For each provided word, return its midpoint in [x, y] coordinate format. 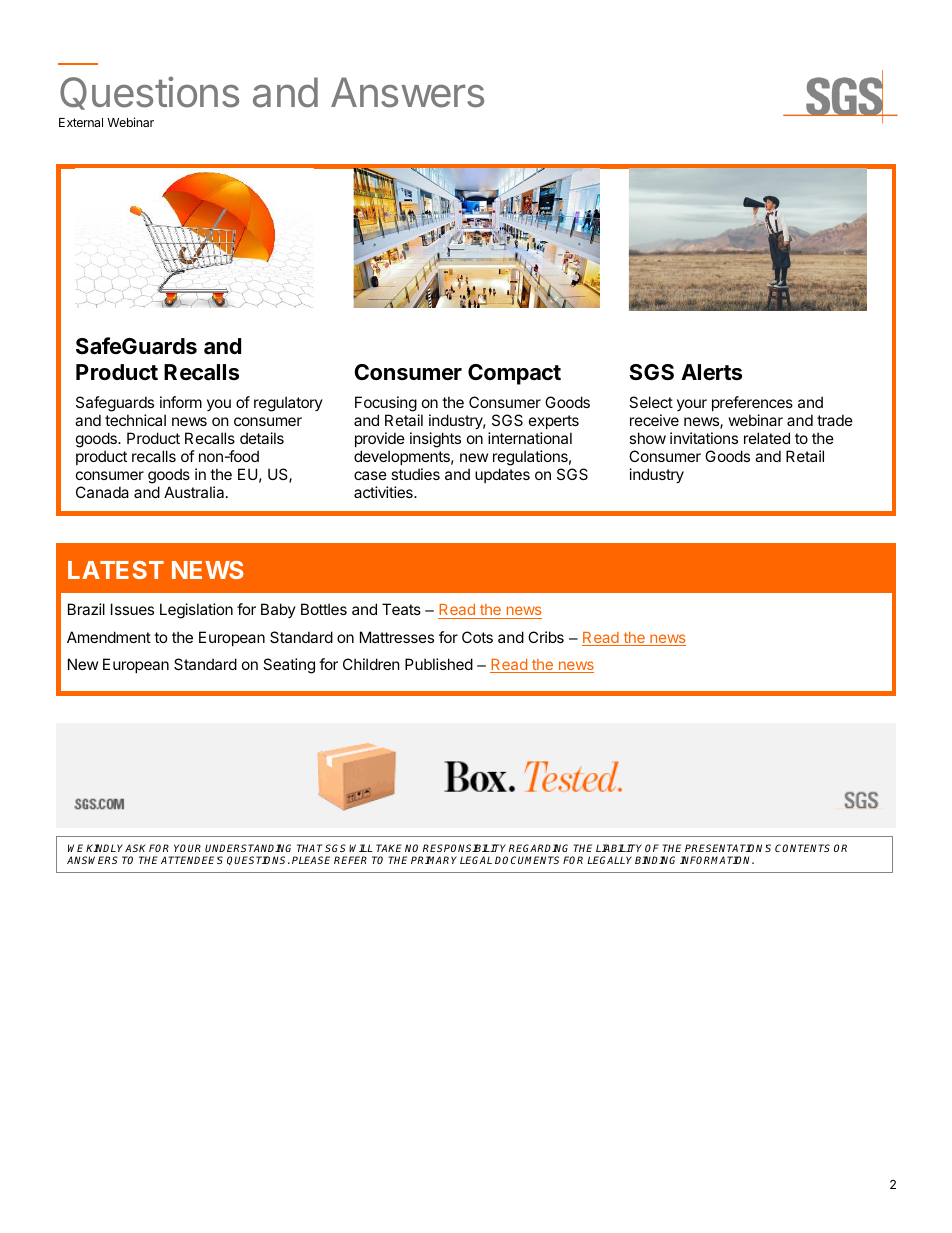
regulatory [288, 404]
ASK [135, 848]
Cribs [546, 637]
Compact [514, 374]
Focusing [386, 405]
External [81, 122]
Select [651, 402]
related [767, 438]
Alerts [711, 372]
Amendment [109, 637]
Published [439, 664]
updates [502, 475]
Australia [195, 492]
